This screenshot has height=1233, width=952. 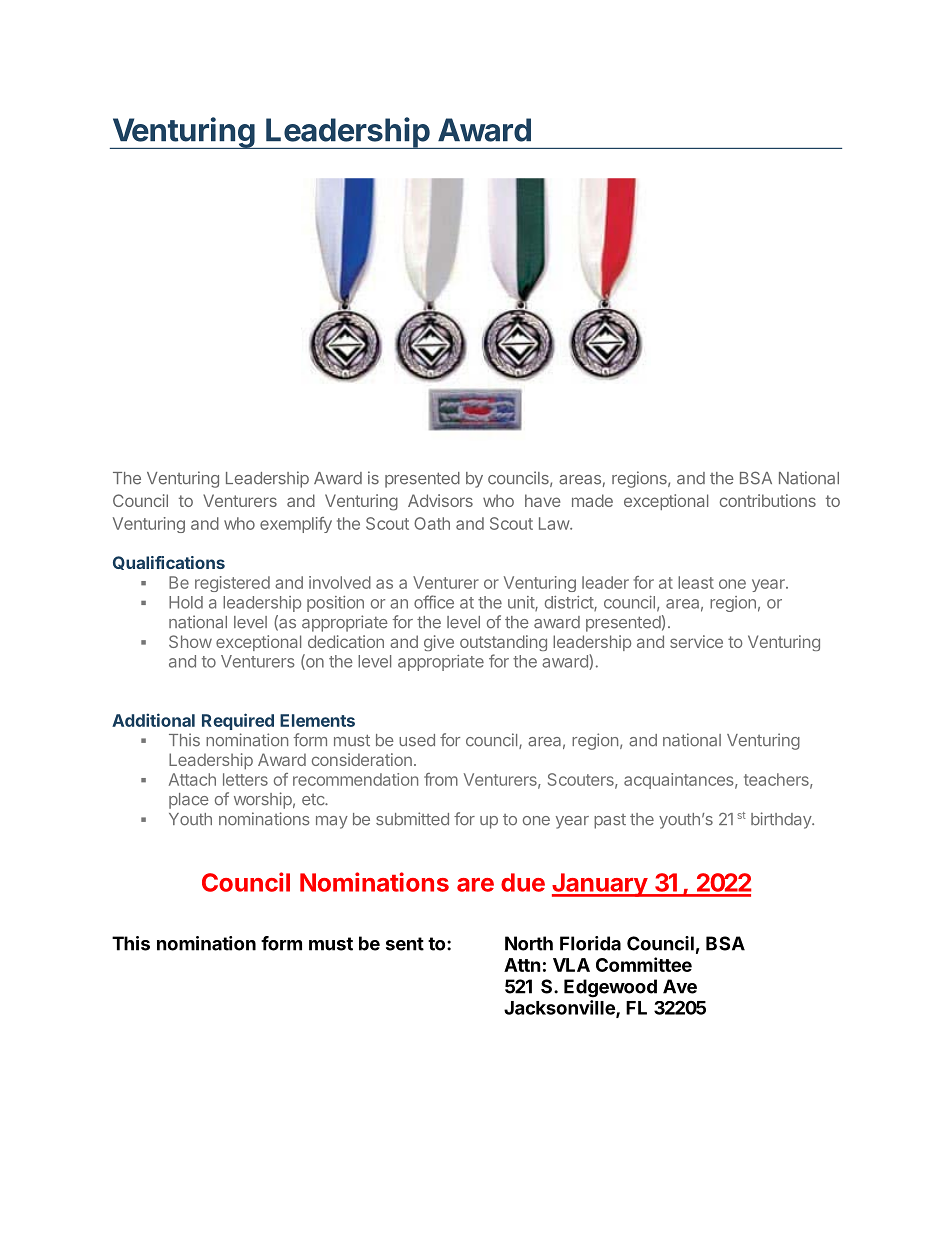 I want to click on Jacksonville, so click(x=560, y=1008).
